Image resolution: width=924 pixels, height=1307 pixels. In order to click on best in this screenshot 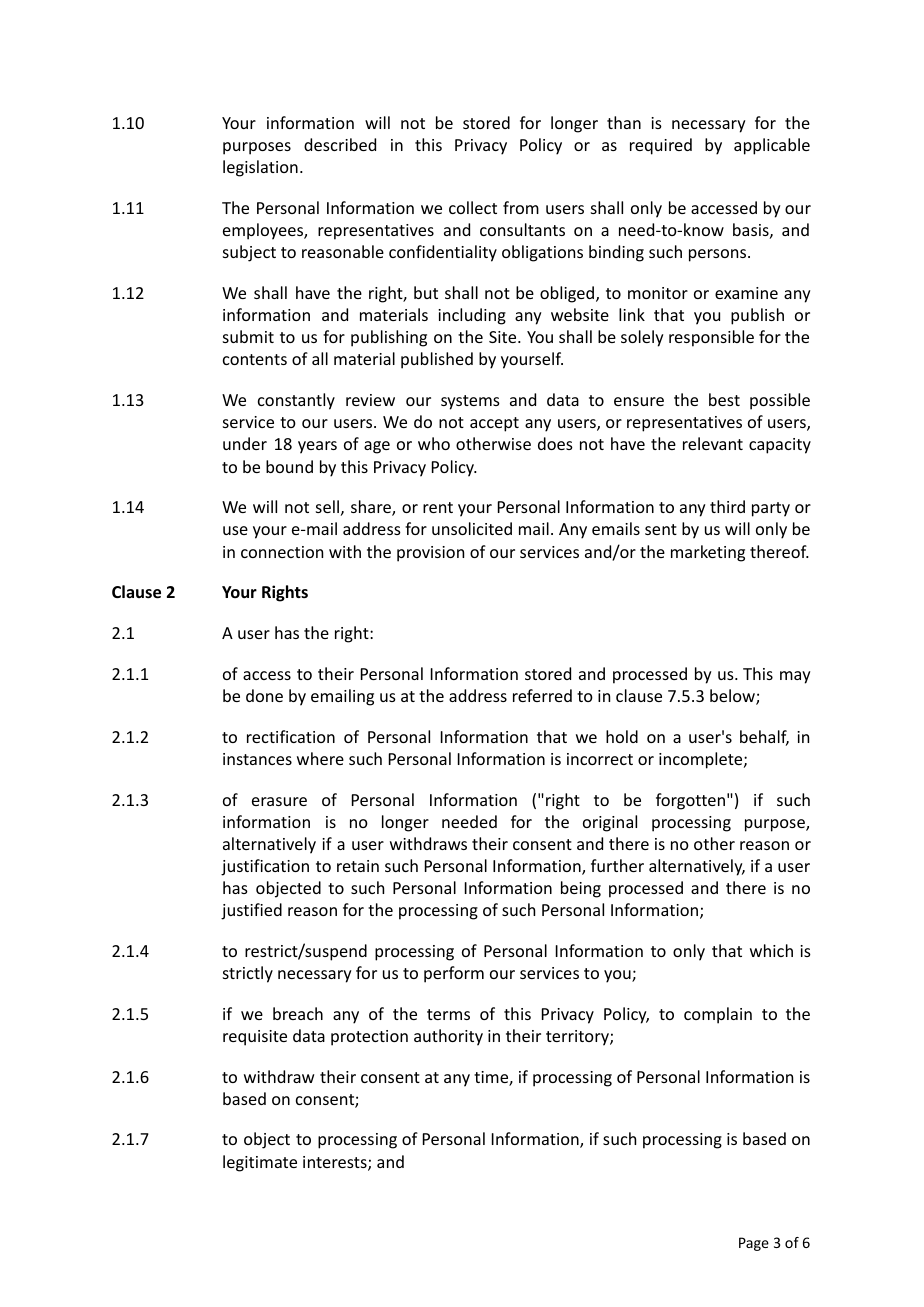, I will do `click(724, 399)`.
